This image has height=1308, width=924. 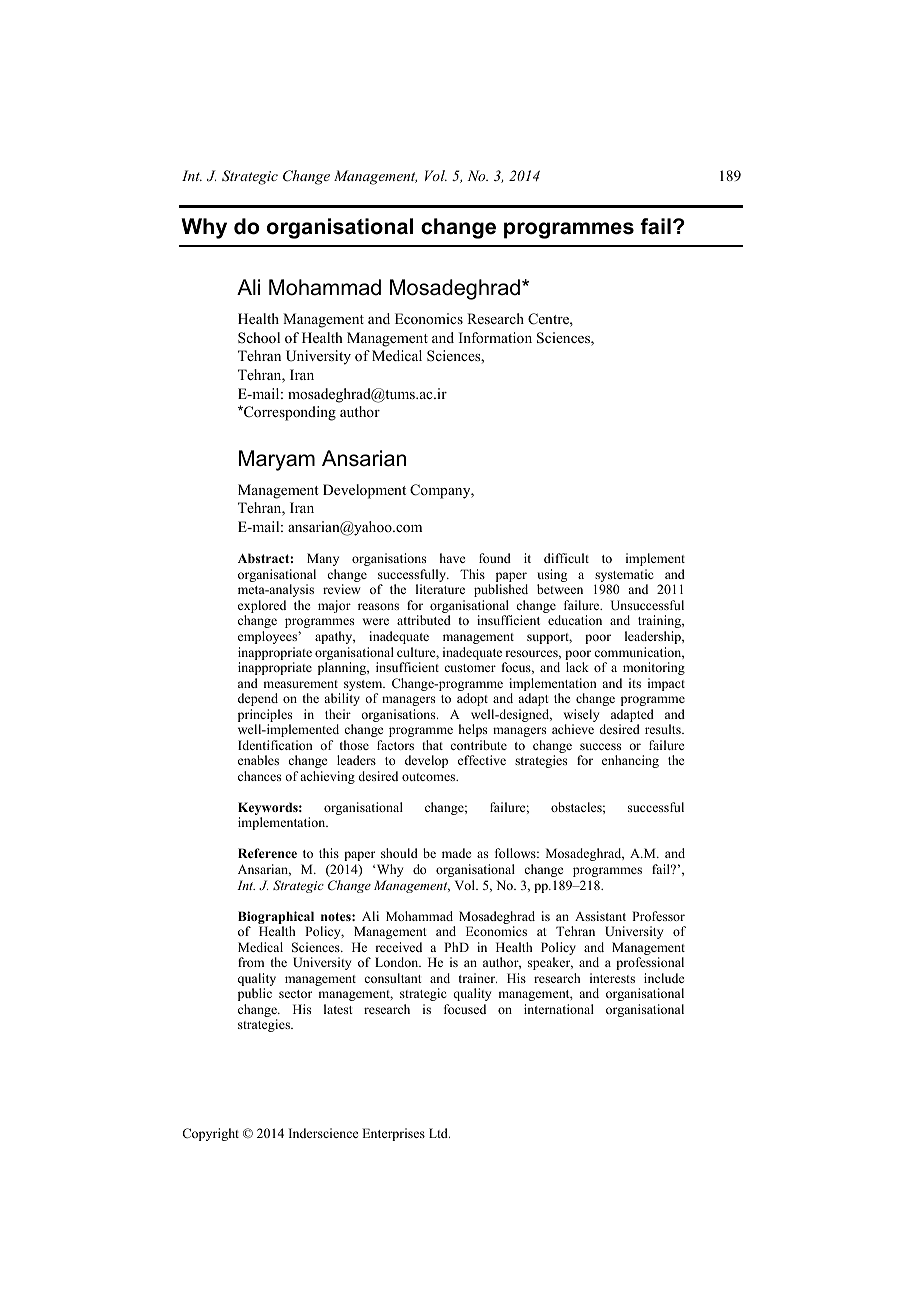 What do you see at coordinates (259, 338) in the image?
I see `School` at bounding box center [259, 338].
